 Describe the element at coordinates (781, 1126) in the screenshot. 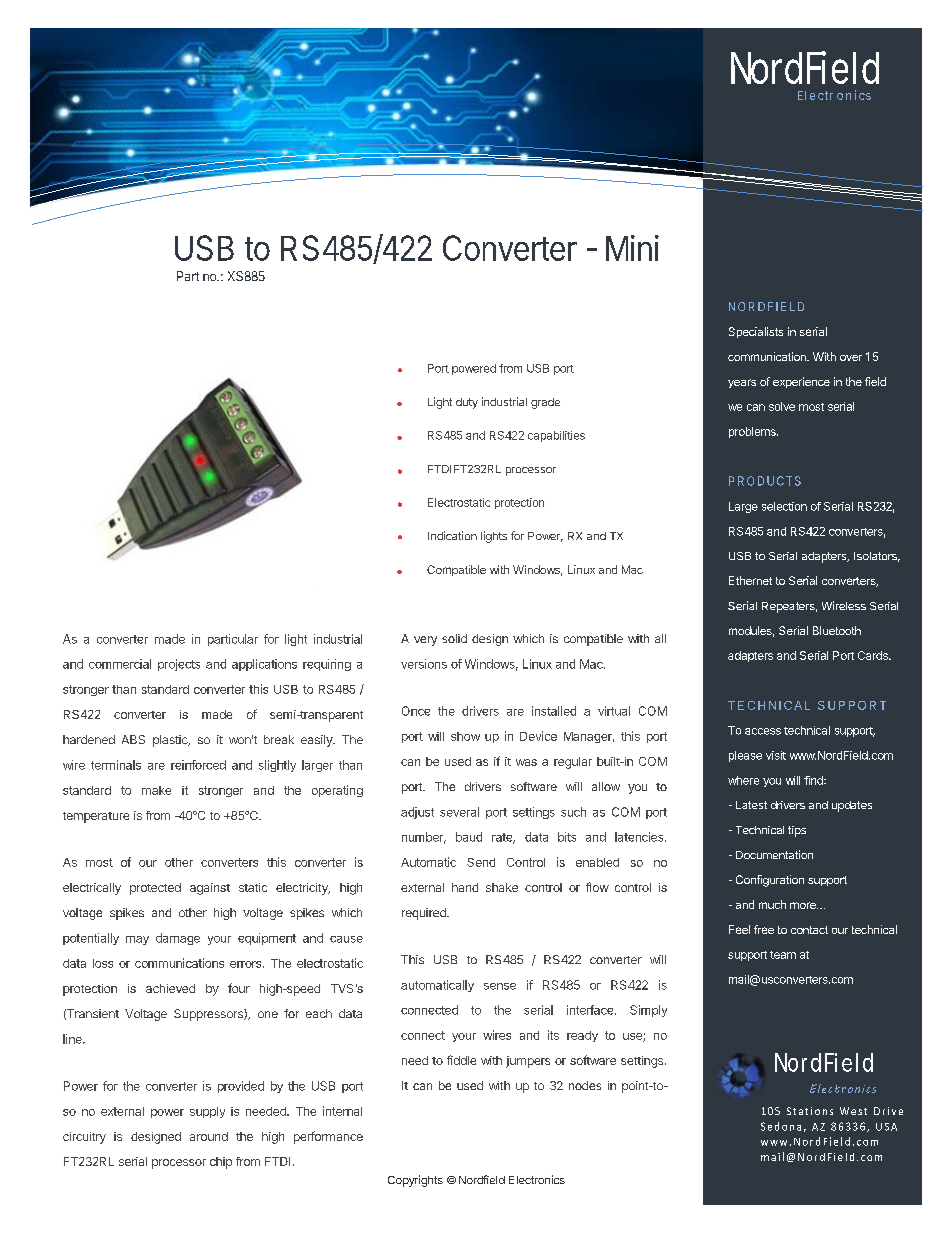

I see `Sedona` at that location.
